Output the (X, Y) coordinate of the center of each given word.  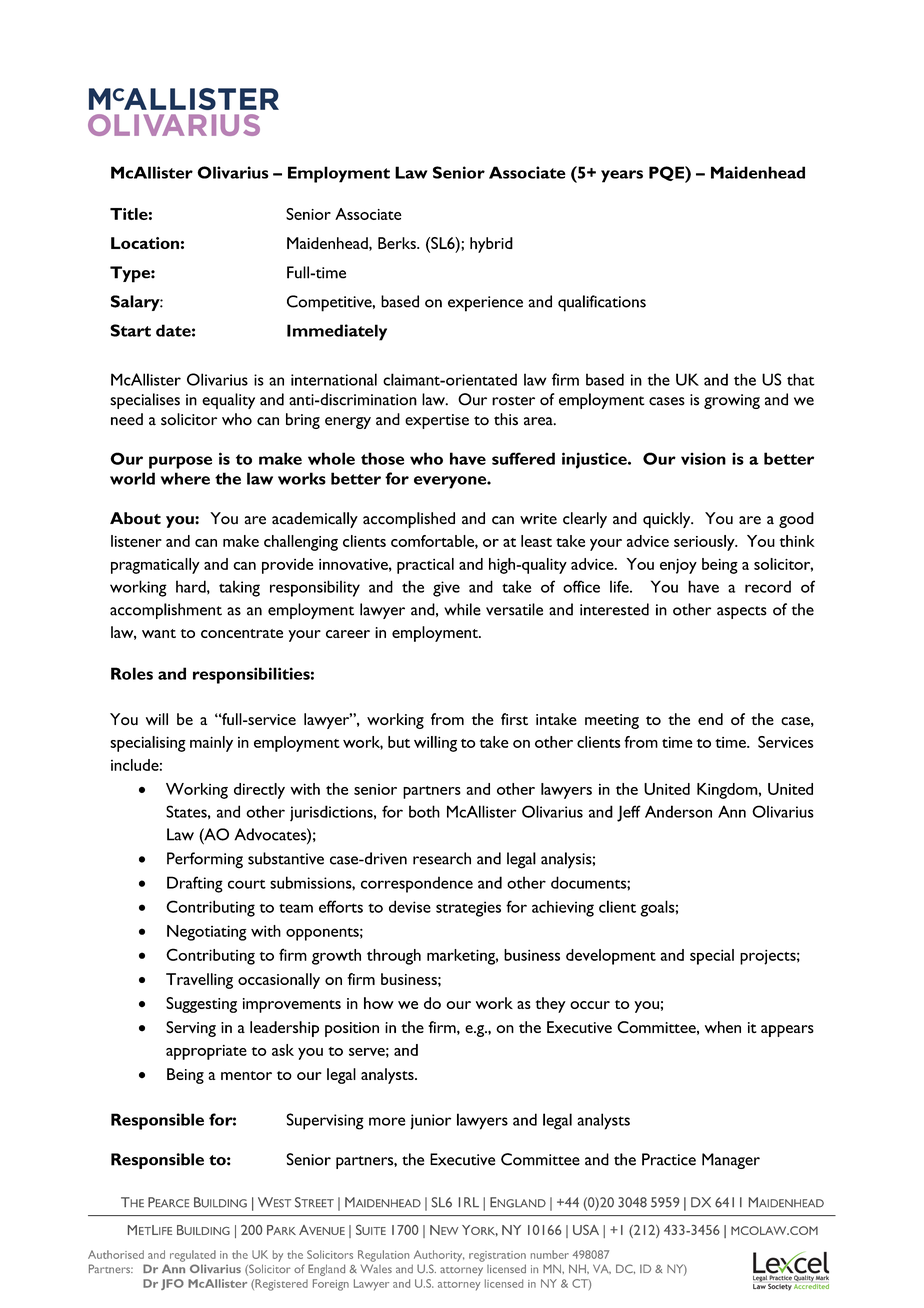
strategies (468, 909)
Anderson (678, 811)
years (622, 176)
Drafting (195, 884)
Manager (731, 1161)
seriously (705, 543)
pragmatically (155, 566)
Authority (439, 1256)
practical (425, 566)
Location (145, 243)
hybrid (491, 245)
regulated (193, 1256)
